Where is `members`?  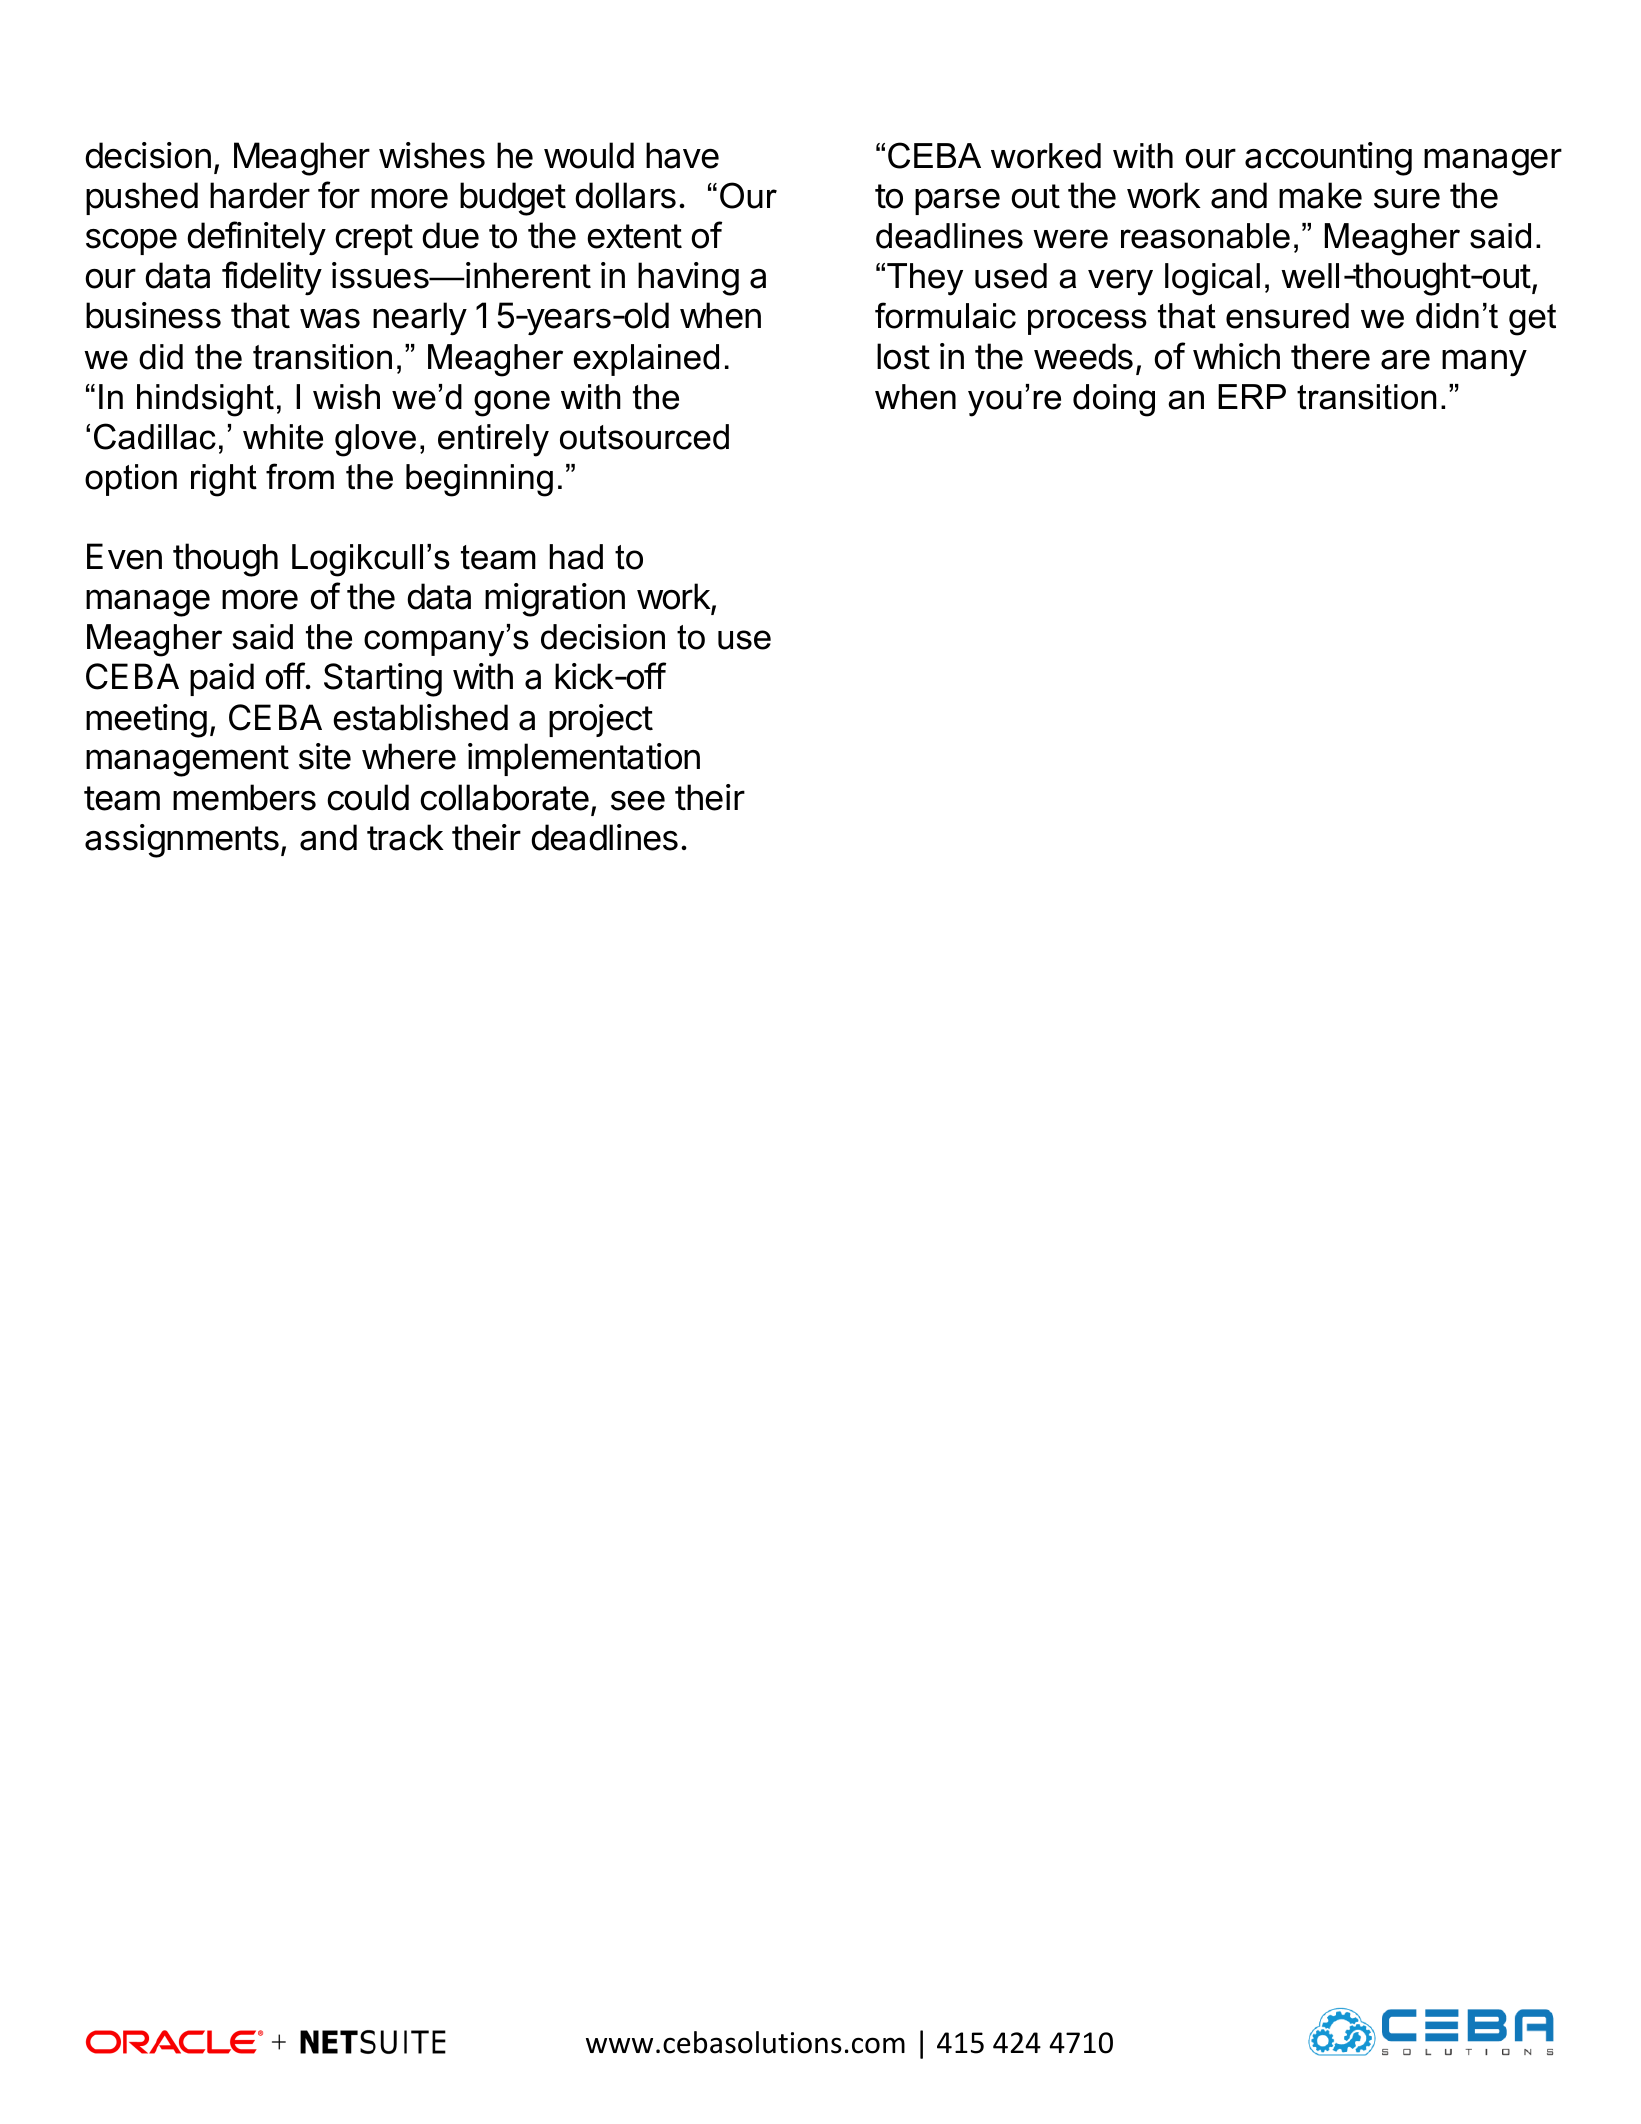 members is located at coordinates (244, 797).
